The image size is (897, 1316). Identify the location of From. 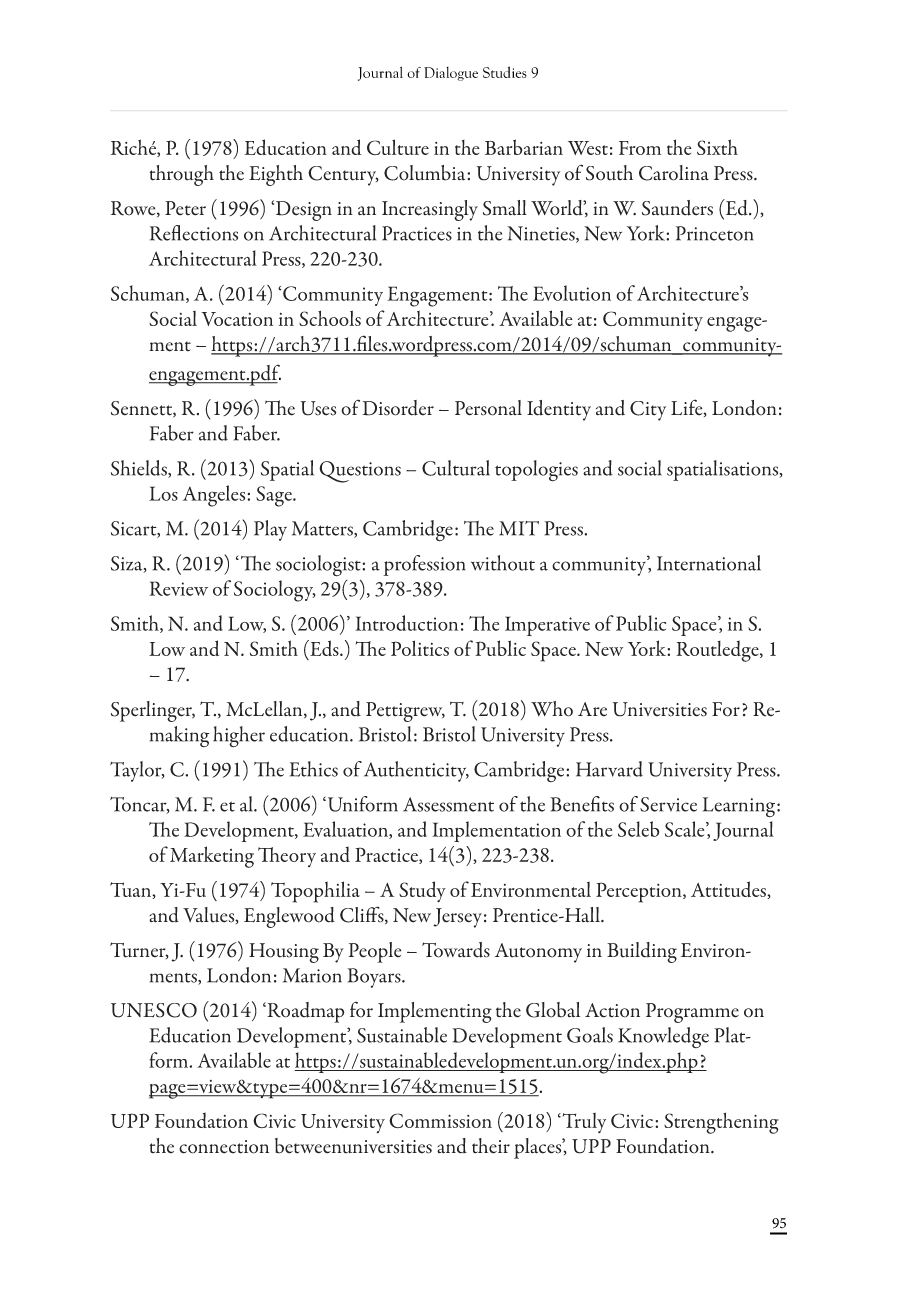
(640, 148).
